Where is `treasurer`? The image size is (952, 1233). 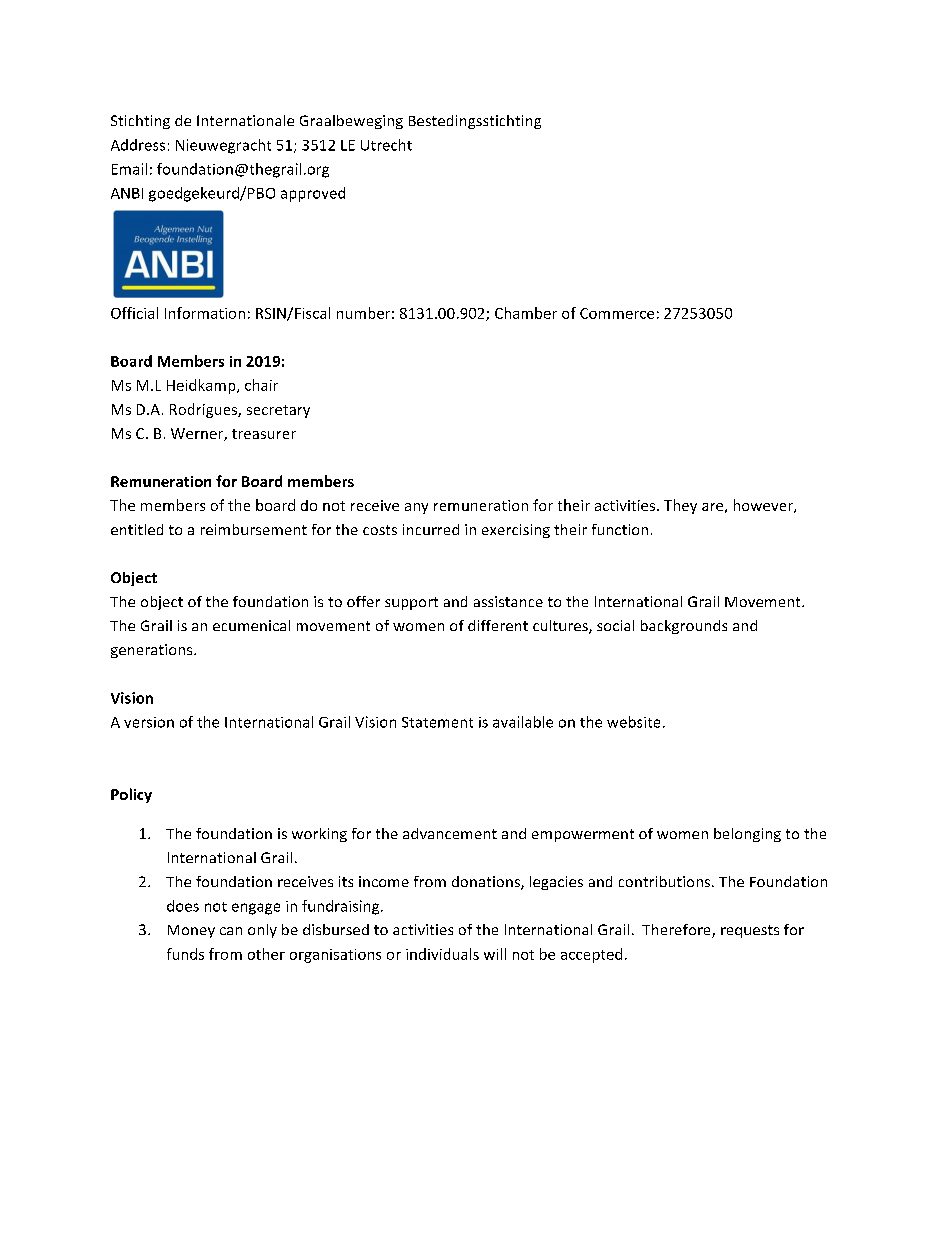
treasurer is located at coordinates (264, 434).
